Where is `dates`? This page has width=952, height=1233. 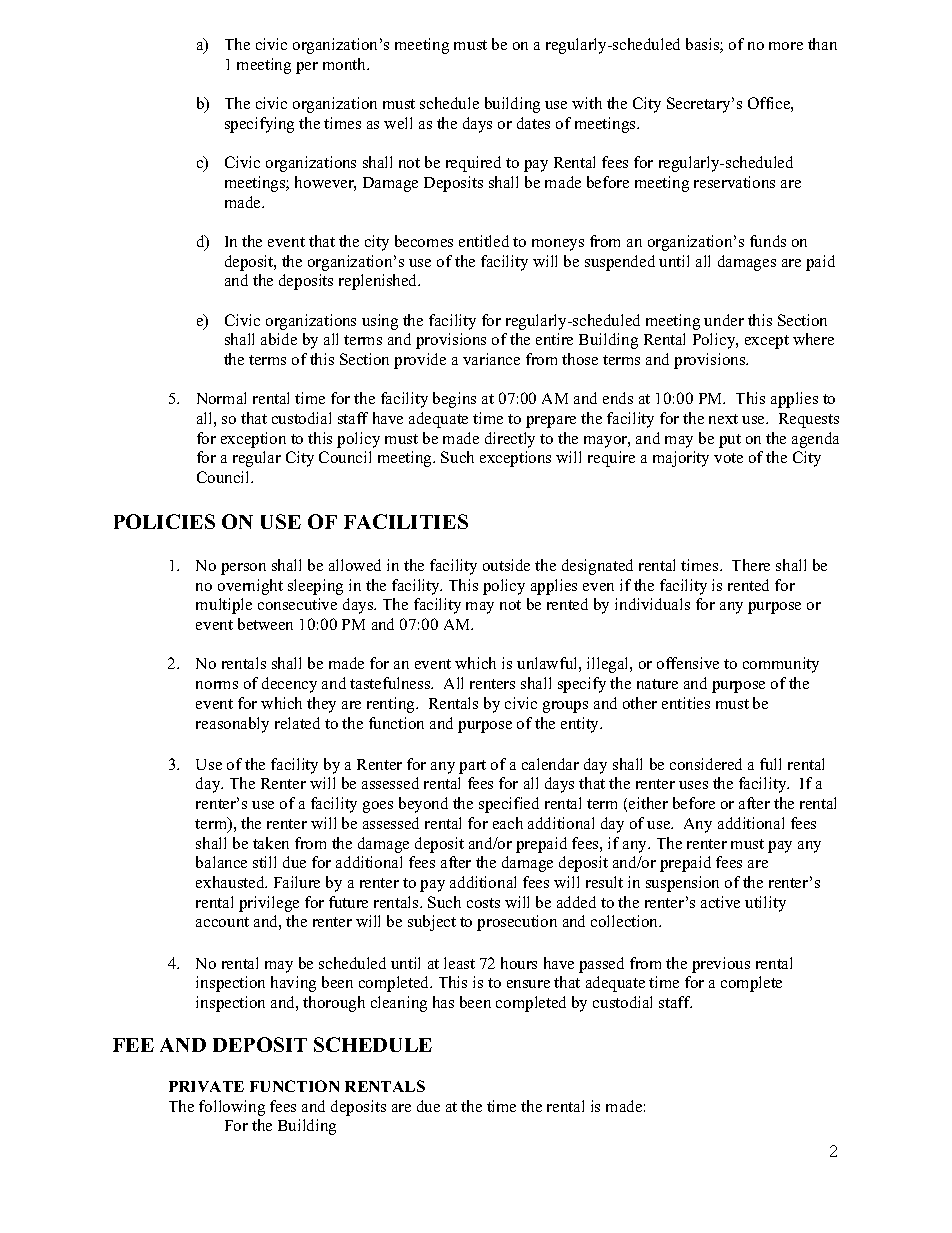 dates is located at coordinates (533, 123).
